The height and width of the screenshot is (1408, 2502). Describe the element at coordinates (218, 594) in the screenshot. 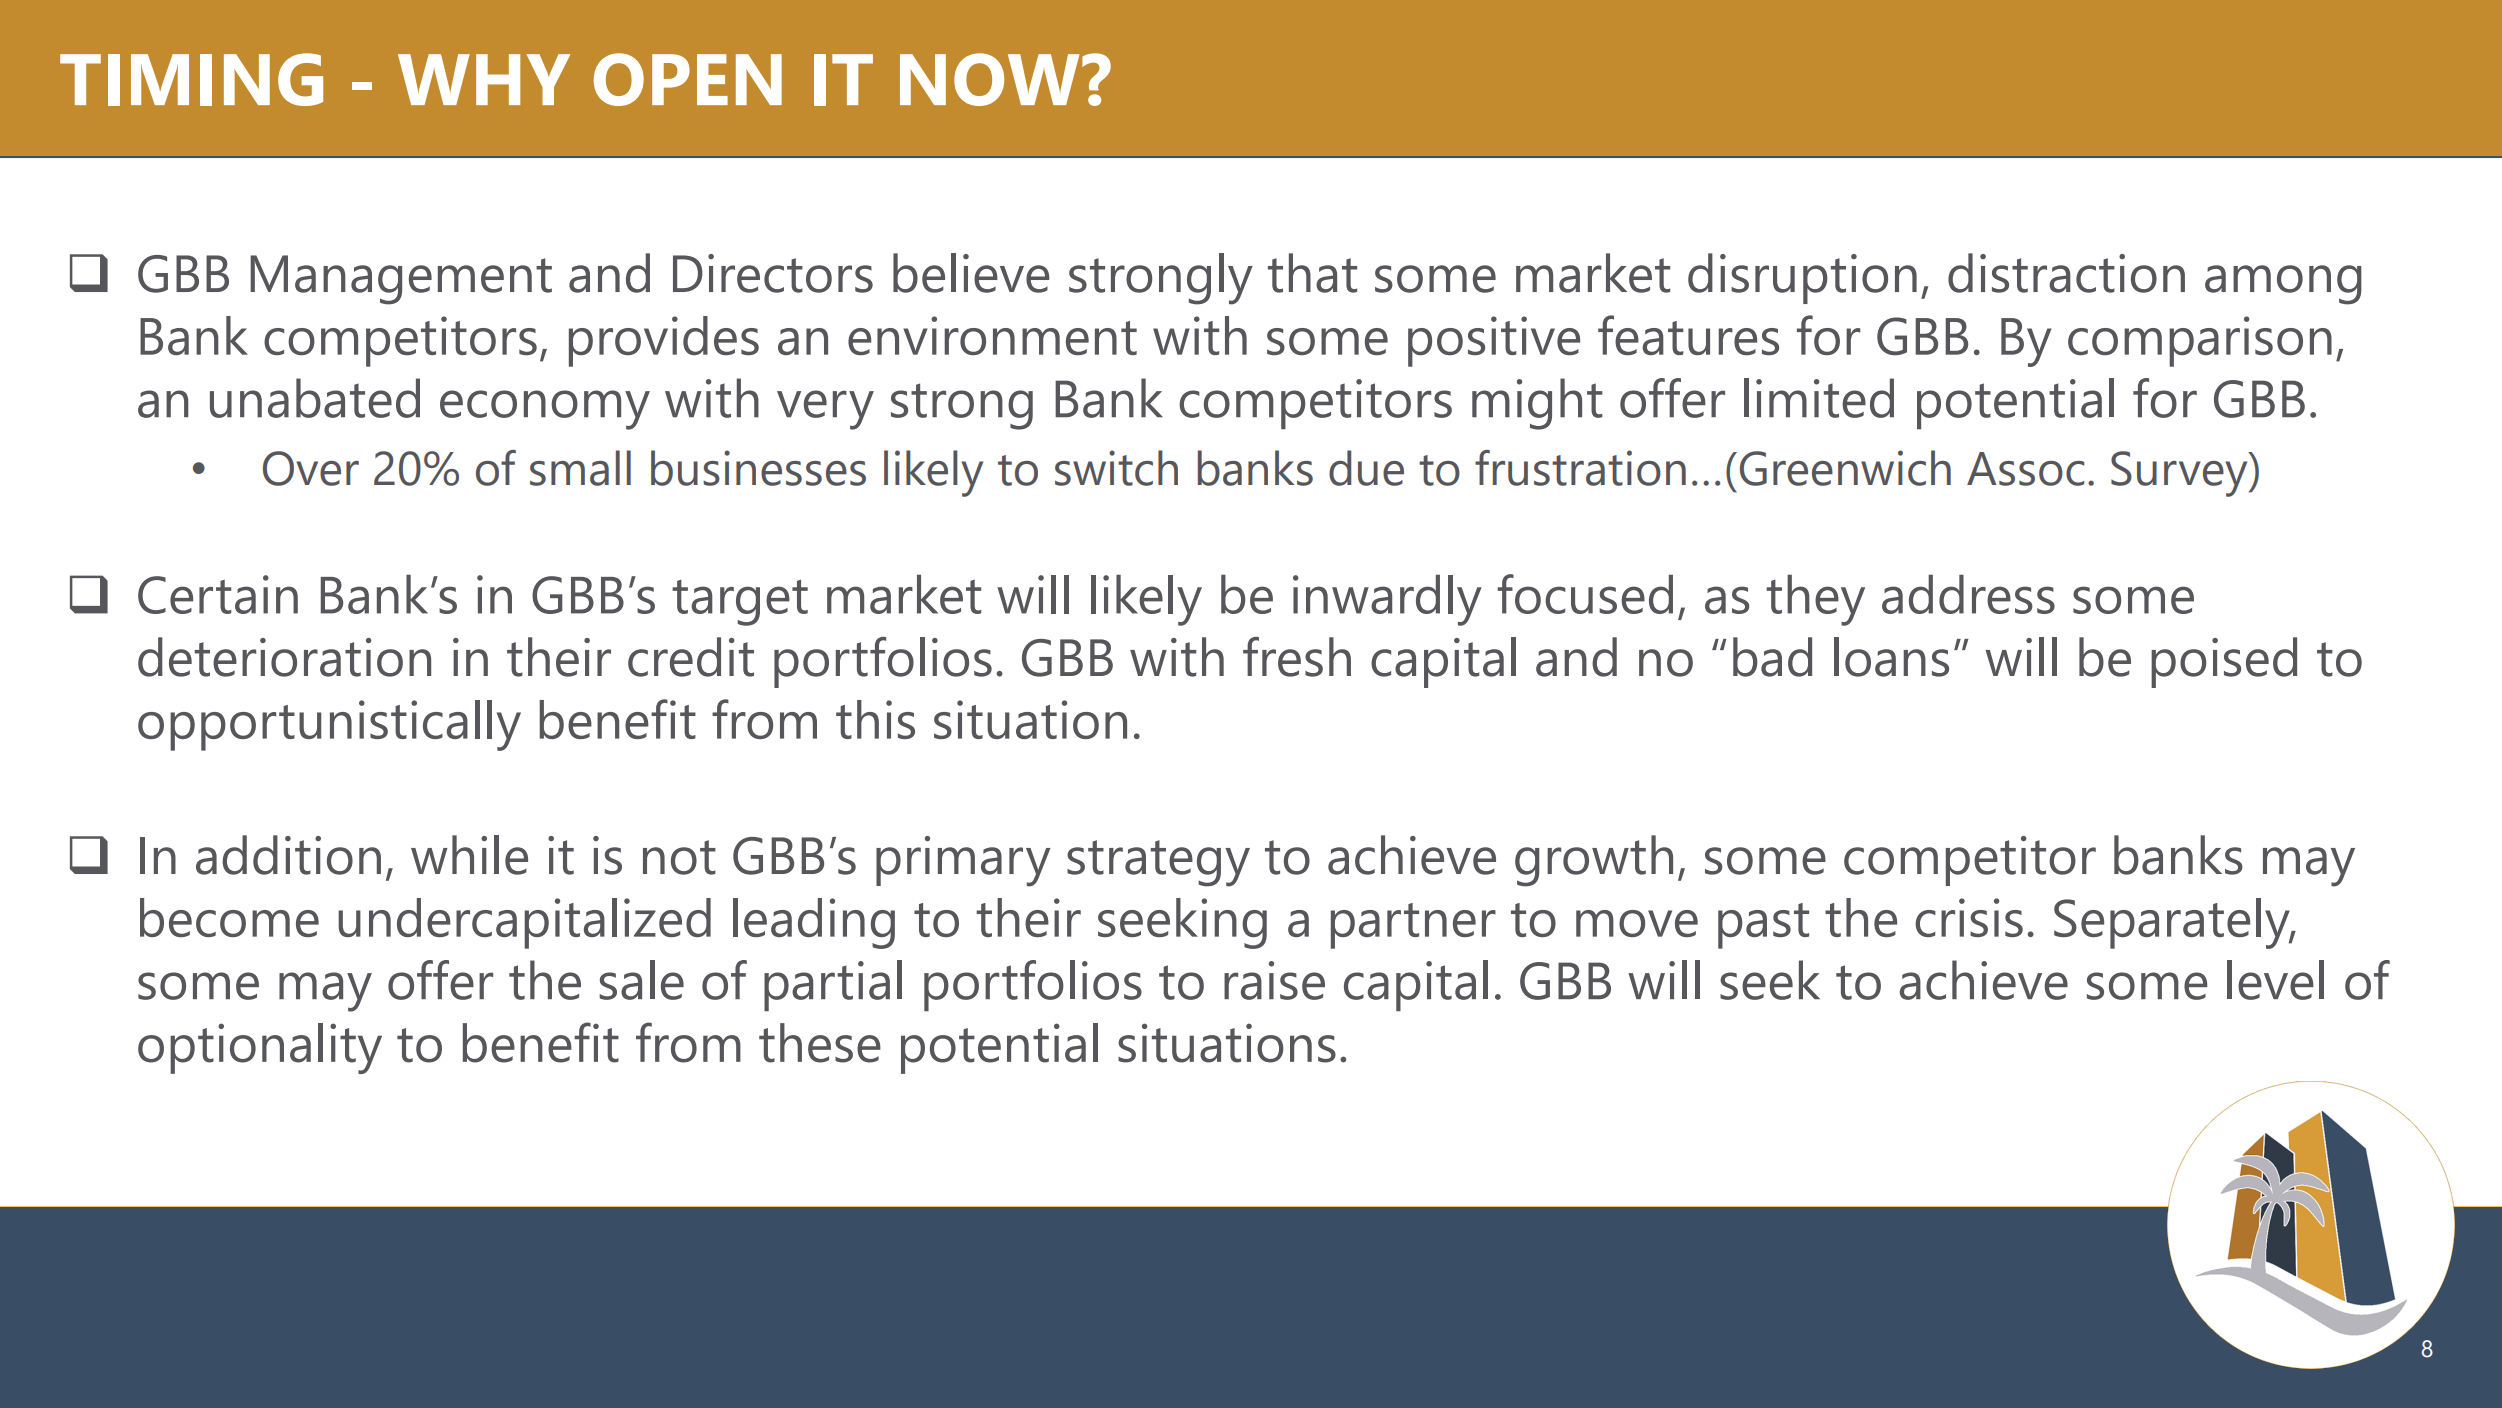

I see `Certain` at that location.
